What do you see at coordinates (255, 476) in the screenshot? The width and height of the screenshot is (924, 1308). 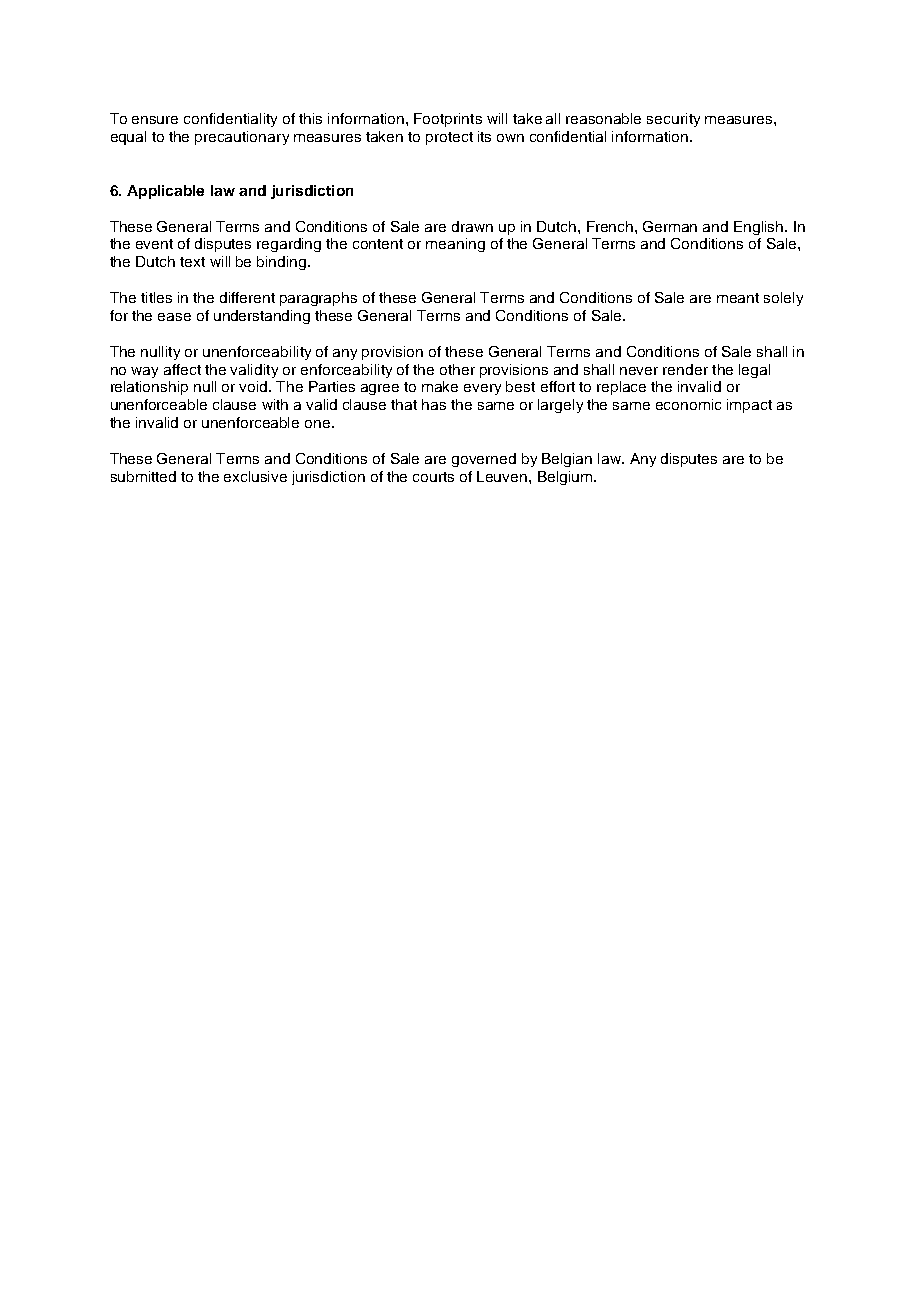 I see `exclusive` at bounding box center [255, 476].
